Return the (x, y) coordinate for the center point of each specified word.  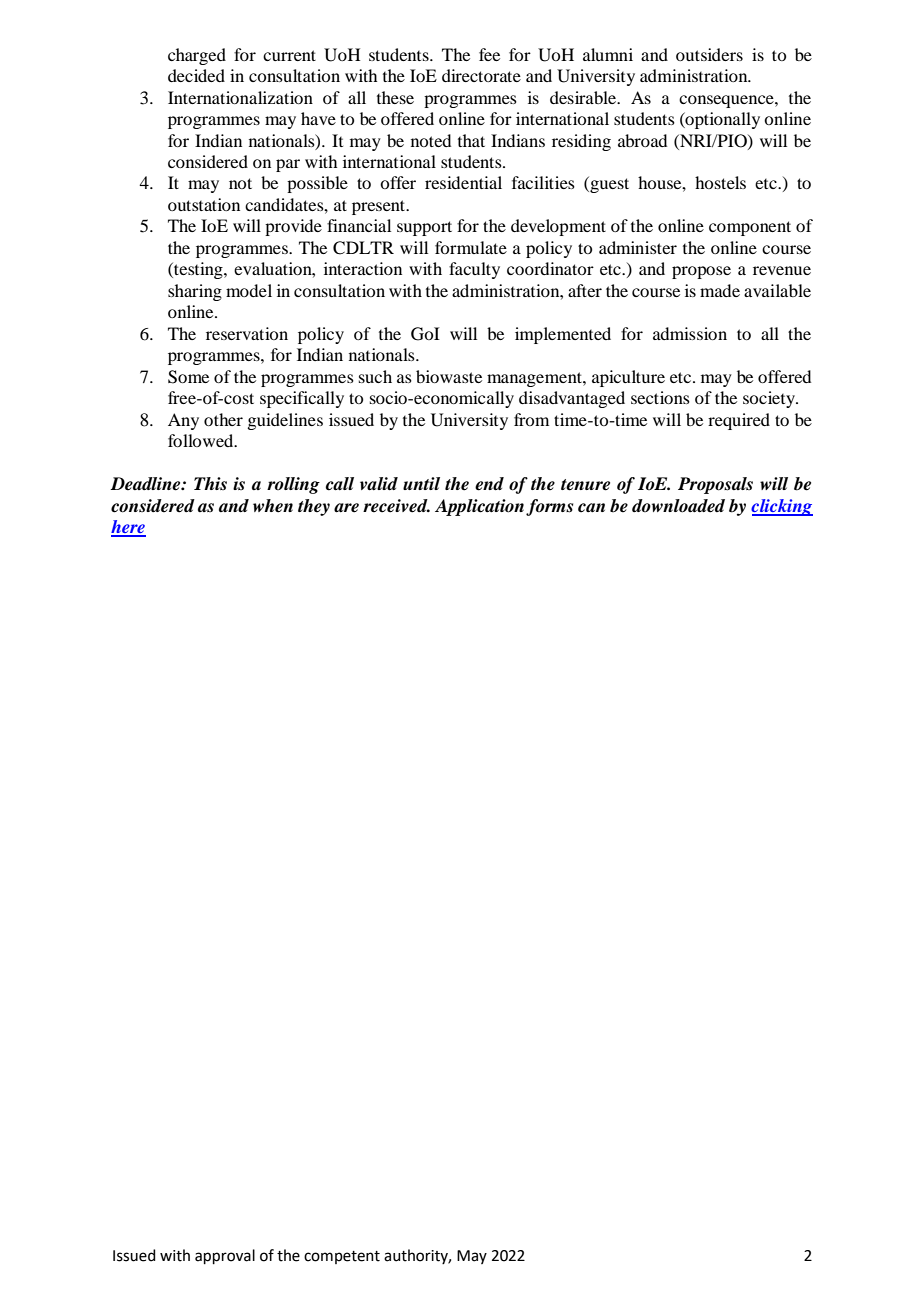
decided (196, 75)
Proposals (715, 485)
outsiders (709, 54)
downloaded (678, 506)
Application (479, 507)
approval (225, 1256)
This (210, 483)
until (421, 483)
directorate (481, 75)
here (128, 528)
